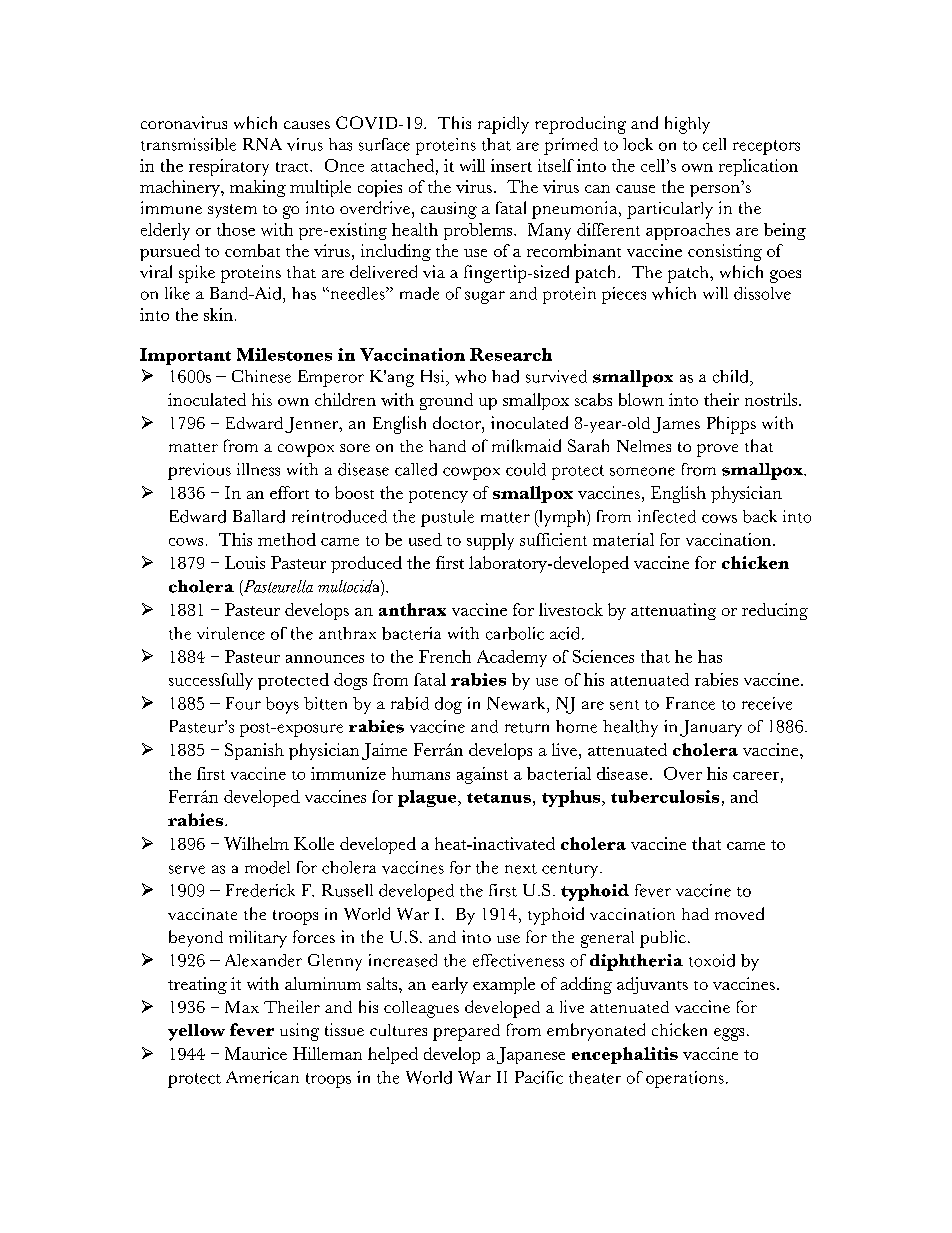 The height and width of the image is (1233, 952). Describe the element at coordinates (511, 165) in the image. I see `insert` at that location.
